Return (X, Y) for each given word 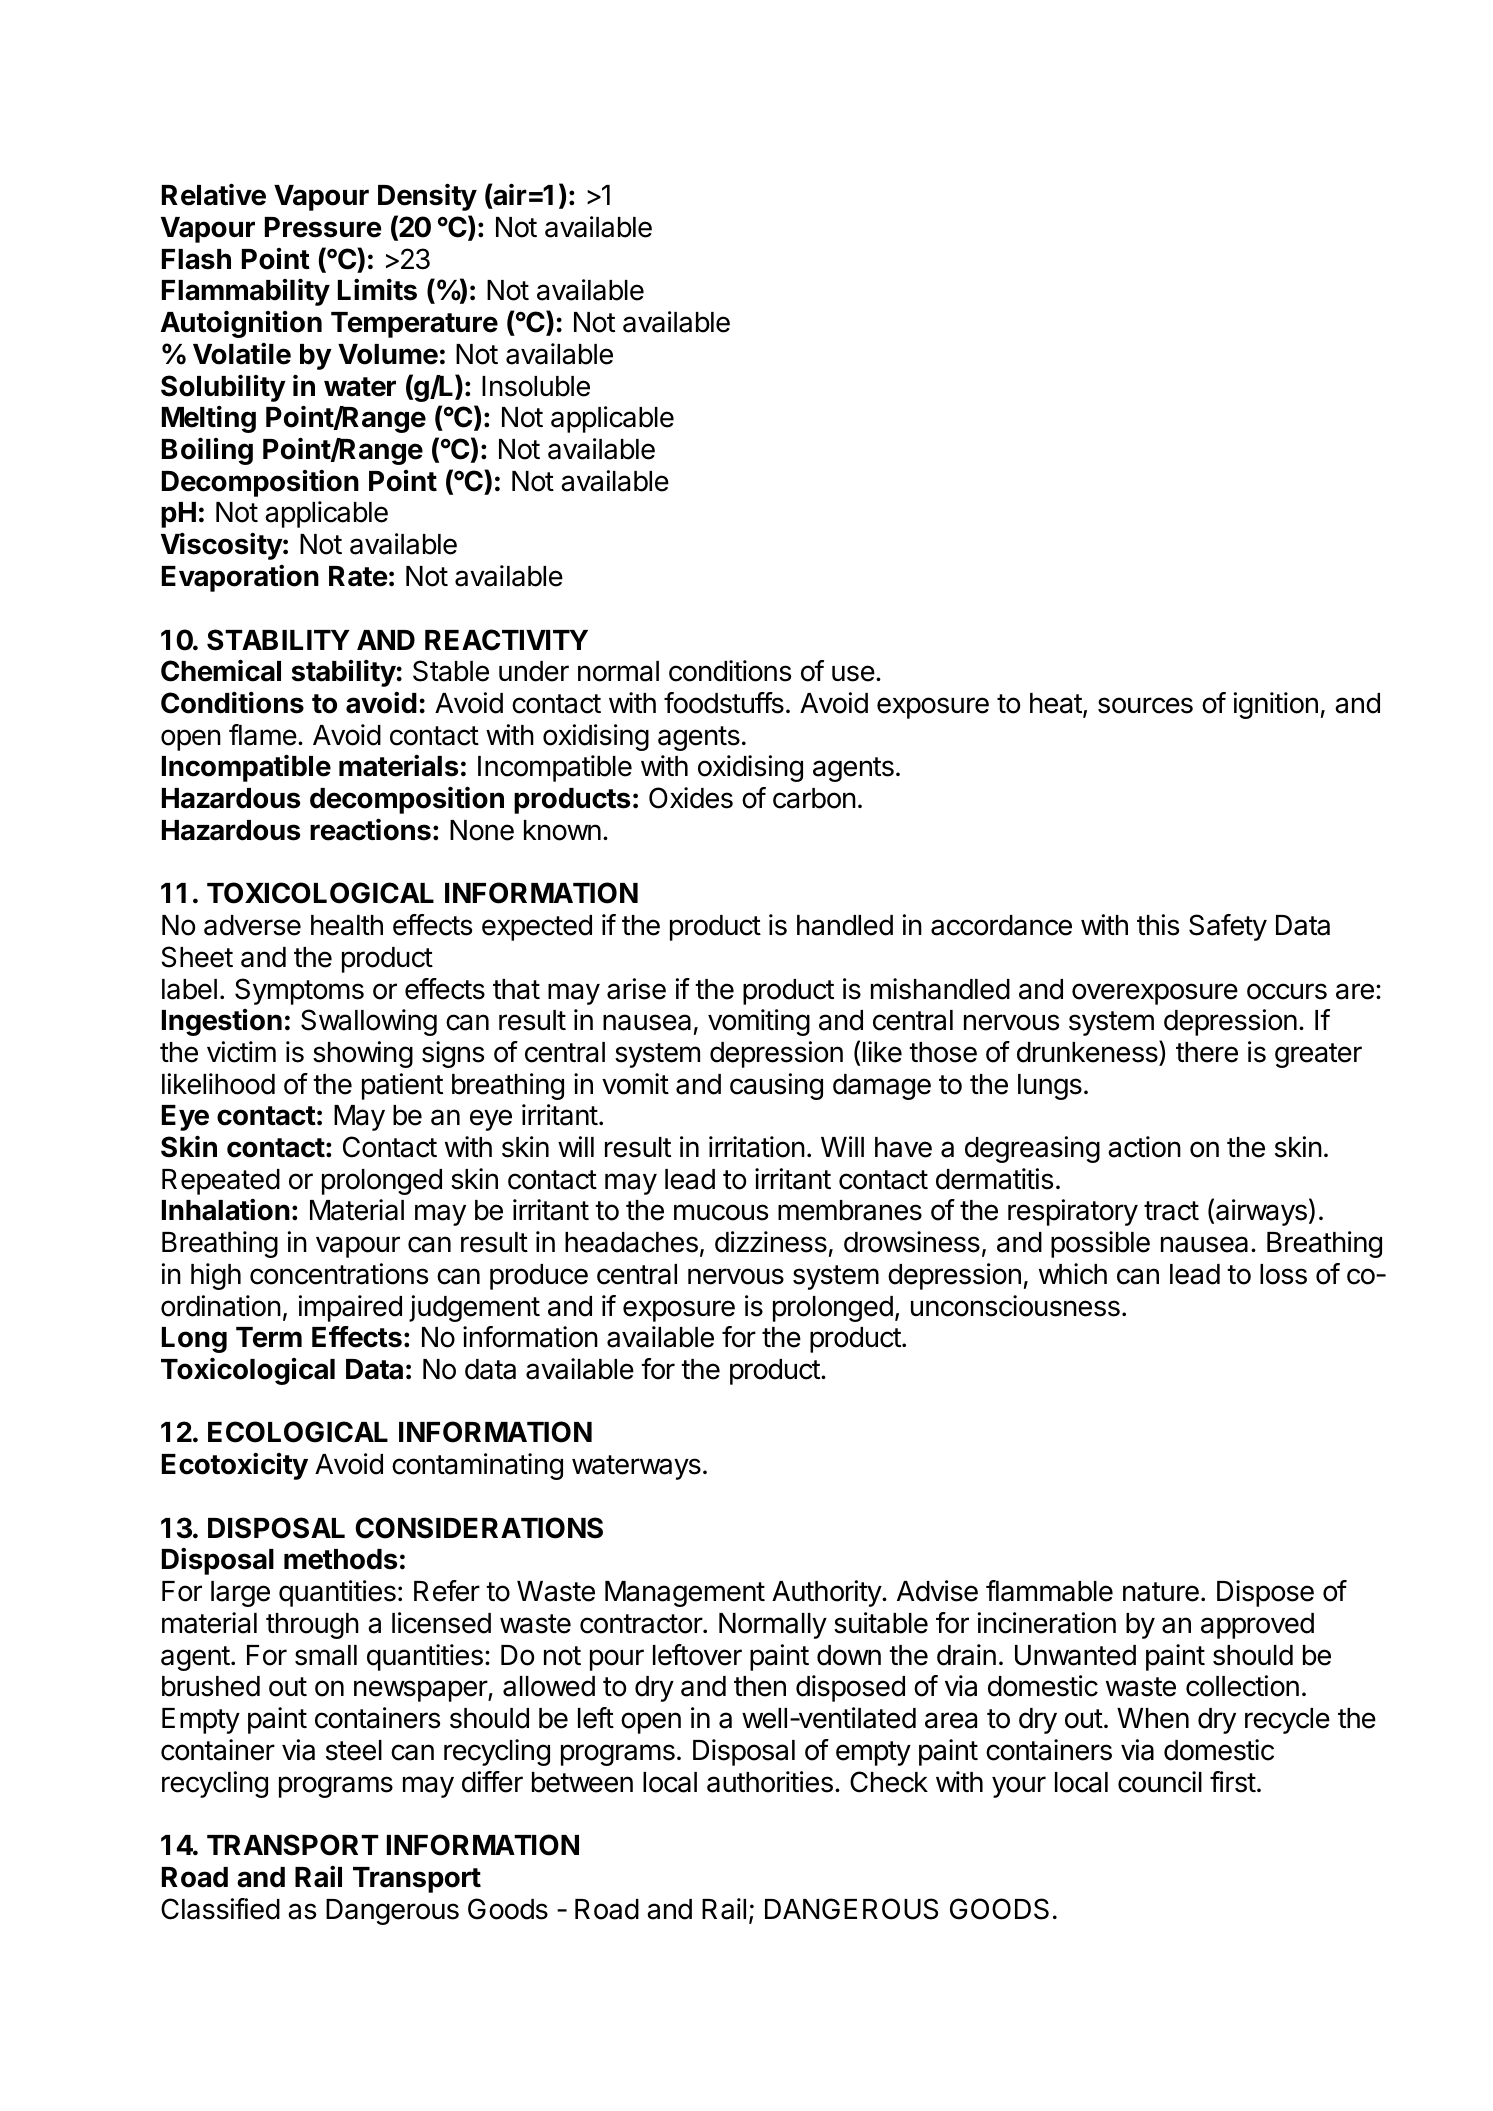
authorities (770, 1782)
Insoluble (536, 386)
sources (1145, 705)
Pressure (323, 227)
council (1160, 1782)
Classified (220, 1909)
